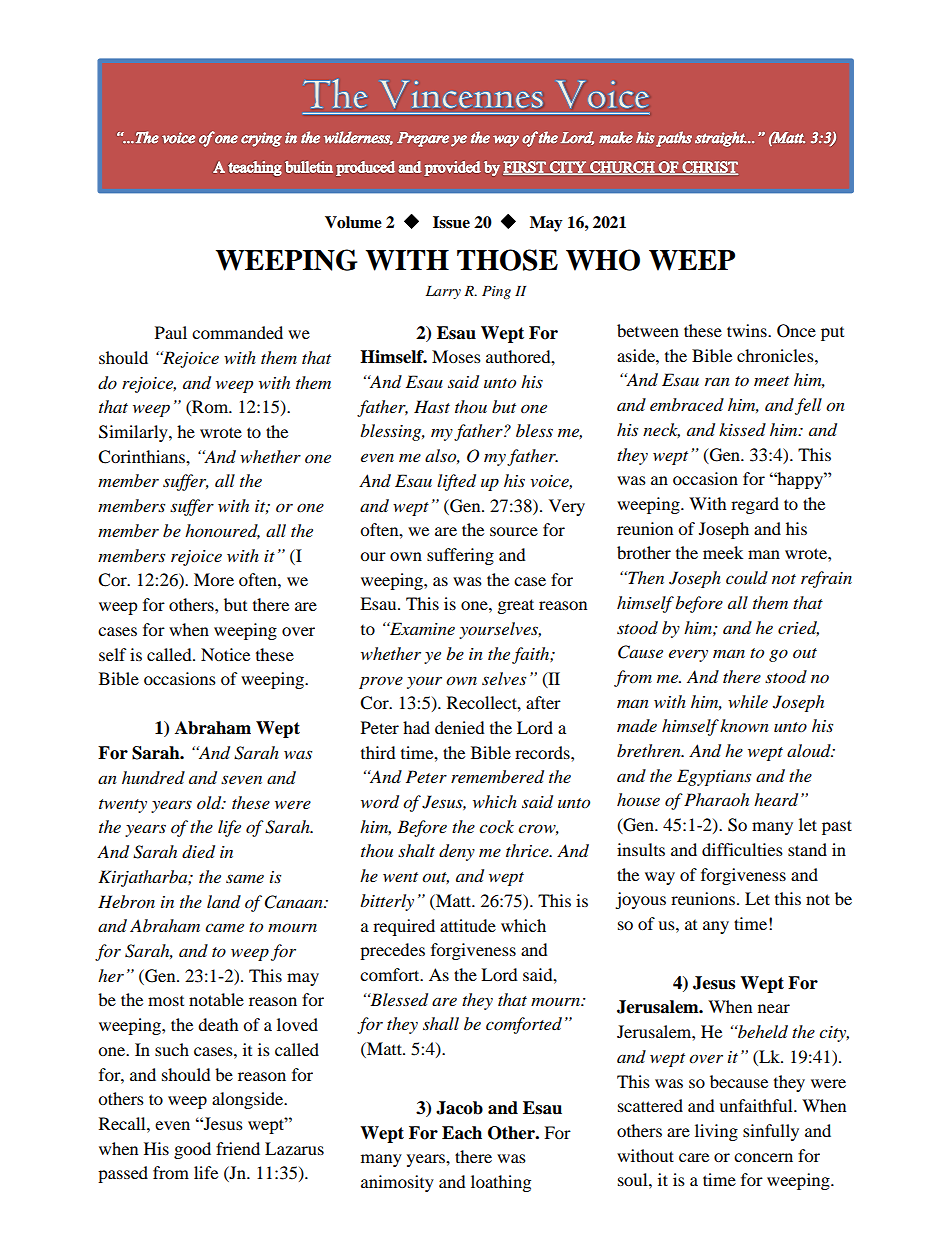 The height and width of the screenshot is (1233, 952). Describe the element at coordinates (507, 260) in the screenshot. I see `THOSE` at that location.
